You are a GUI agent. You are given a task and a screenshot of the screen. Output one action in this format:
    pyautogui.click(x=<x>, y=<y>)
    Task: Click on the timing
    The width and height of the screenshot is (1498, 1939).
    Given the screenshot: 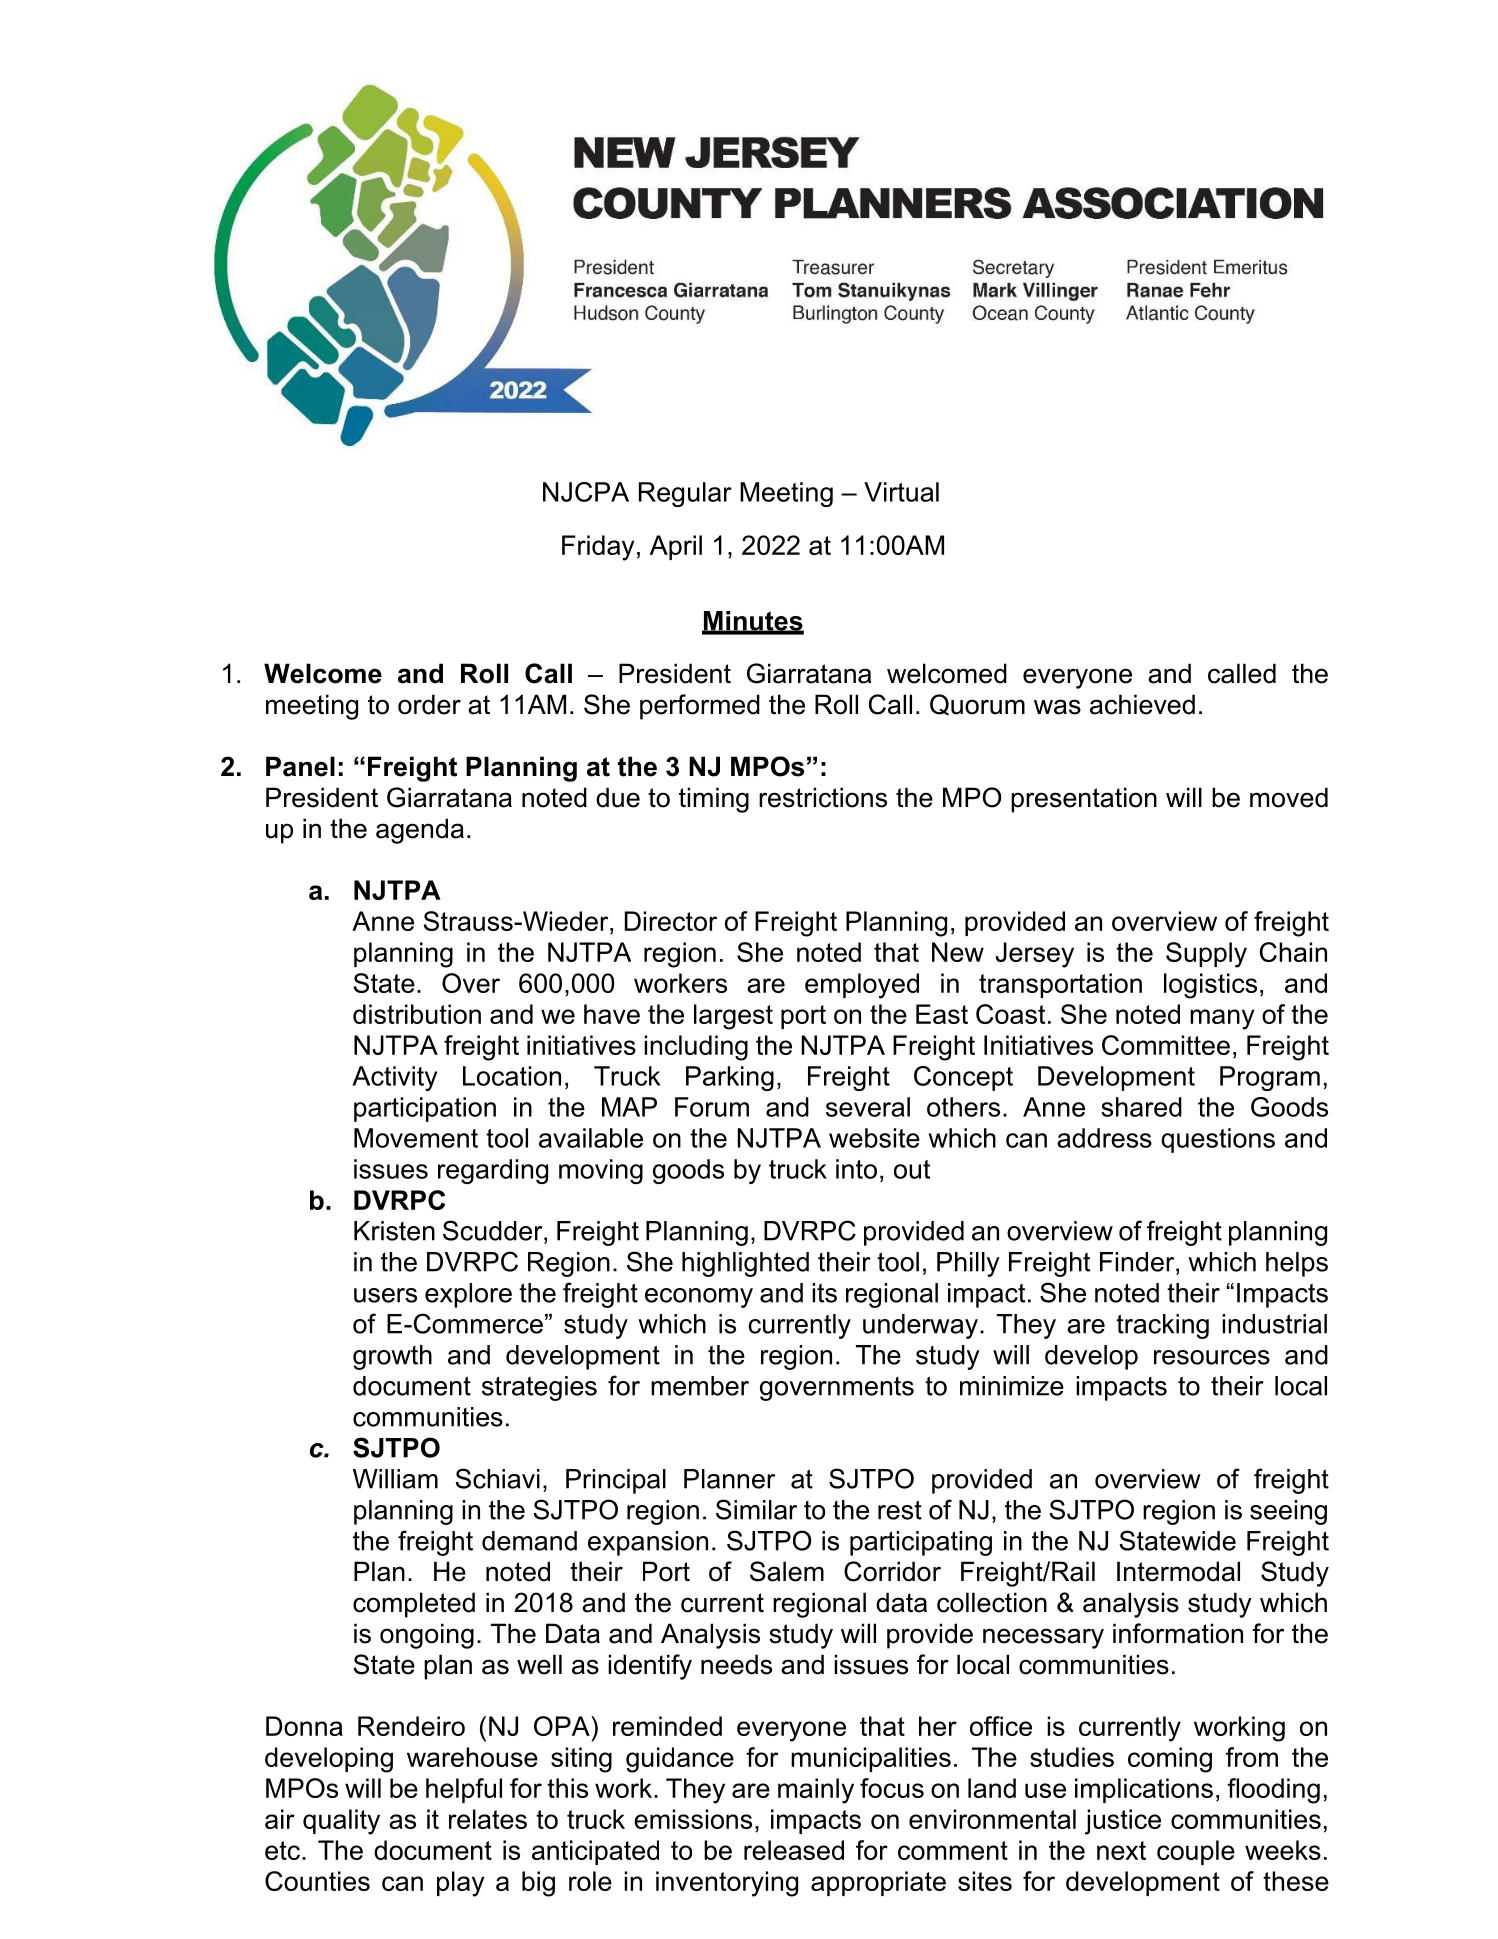 What is the action you would take?
    pyautogui.click(x=714, y=800)
